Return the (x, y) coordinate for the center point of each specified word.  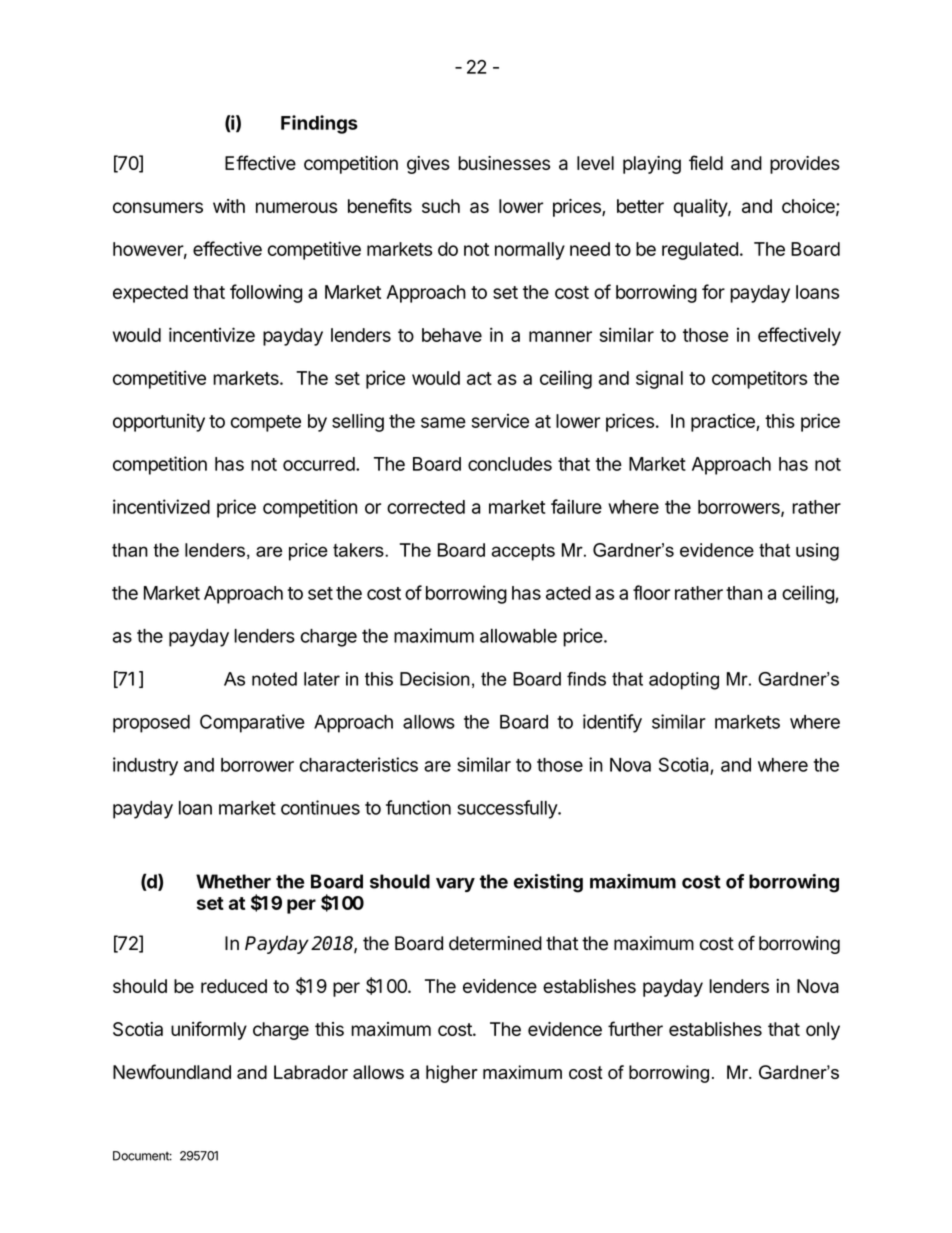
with (229, 206)
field (706, 162)
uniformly (209, 1030)
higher (452, 1074)
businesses (504, 163)
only (823, 1031)
